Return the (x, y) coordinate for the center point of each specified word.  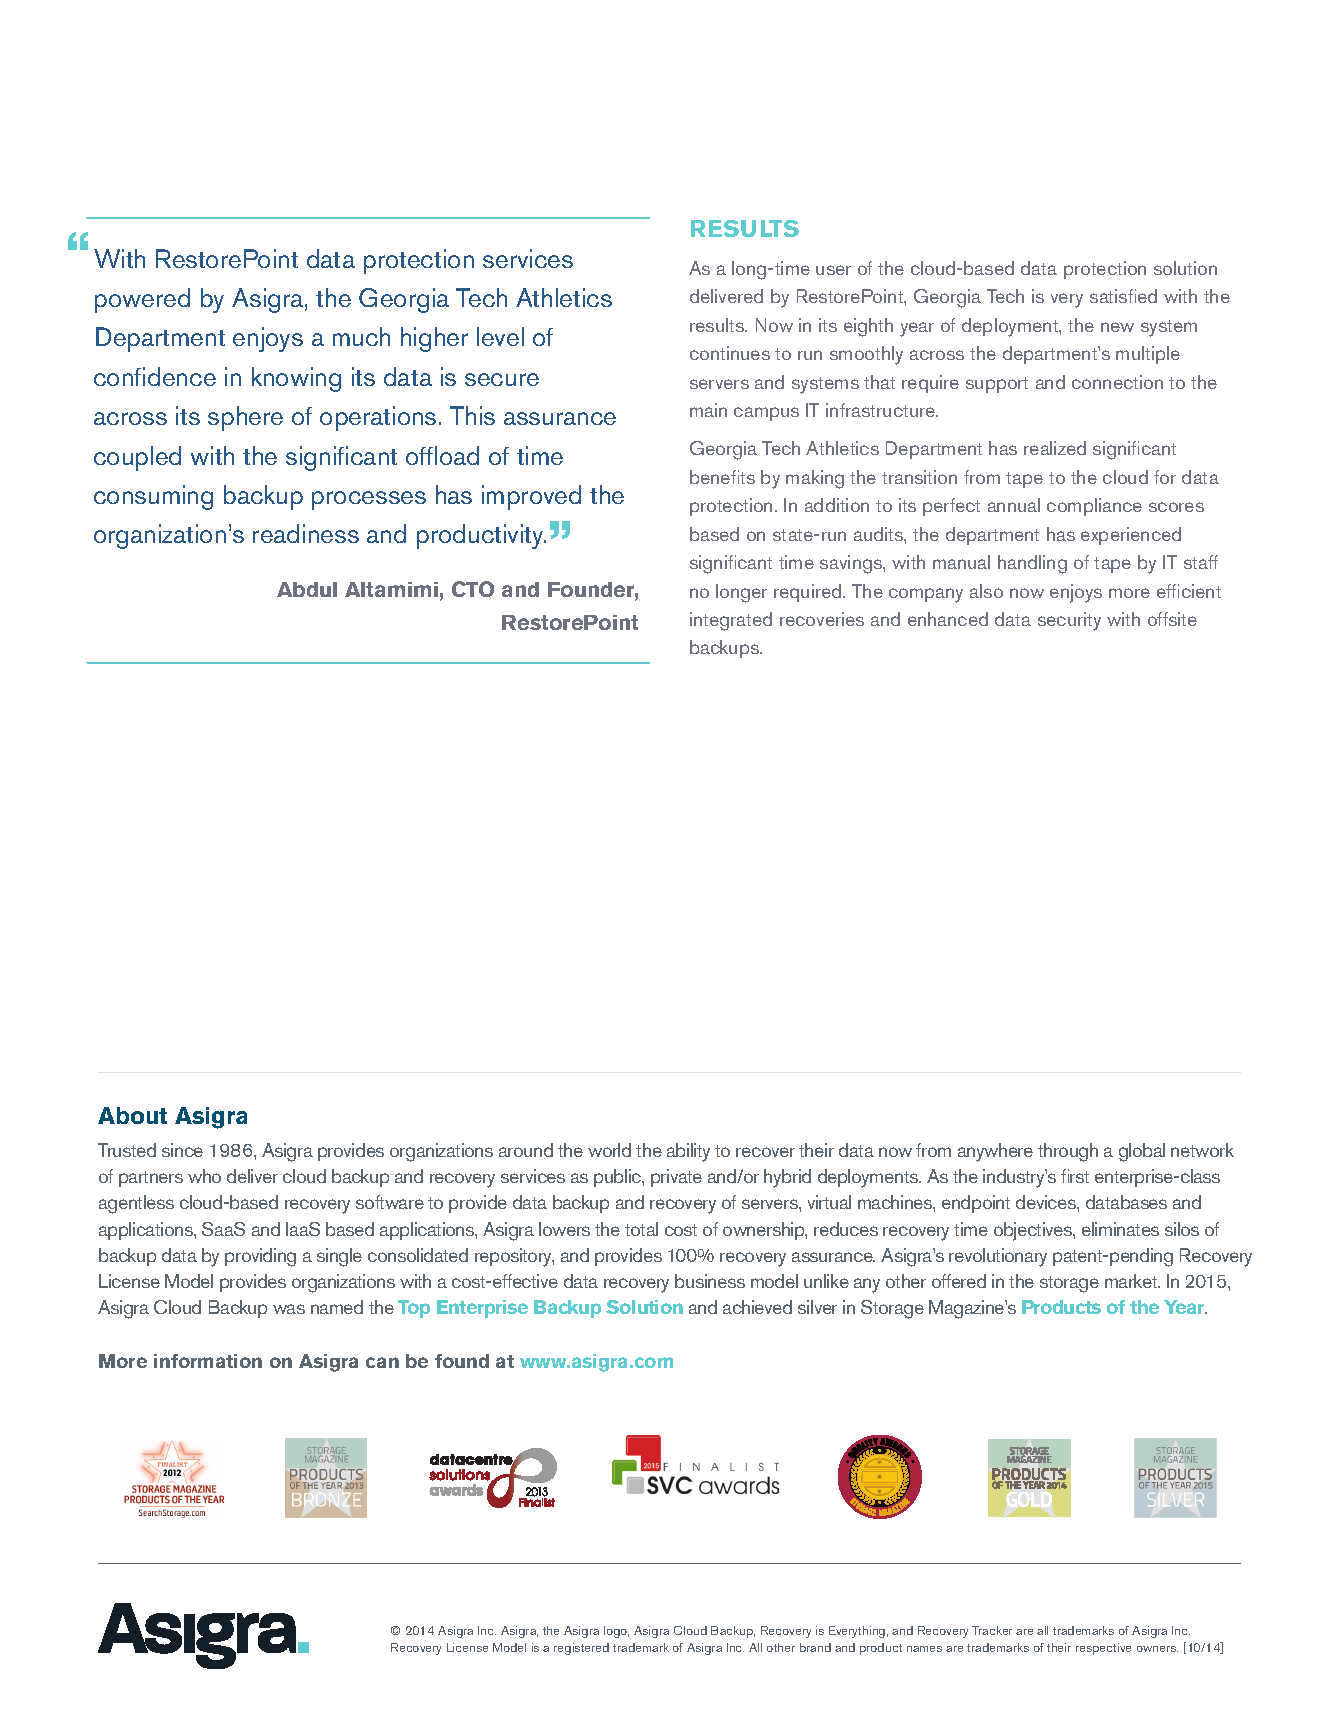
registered (581, 1649)
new (1117, 327)
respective (1103, 1649)
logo (616, 1632)
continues (730, 353)
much (361, 336)
